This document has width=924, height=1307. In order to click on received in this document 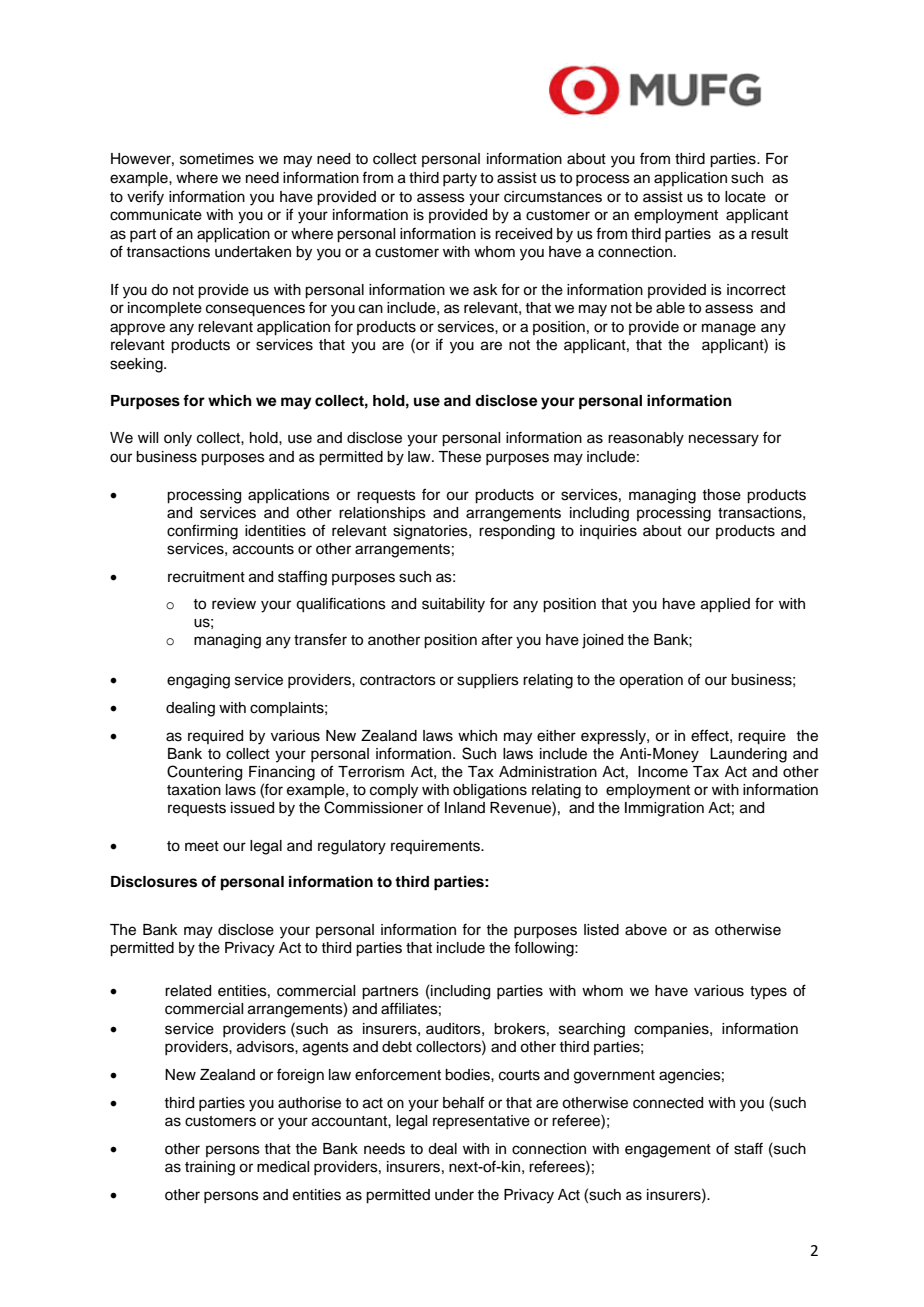, I will do `click(523, 234)`.
